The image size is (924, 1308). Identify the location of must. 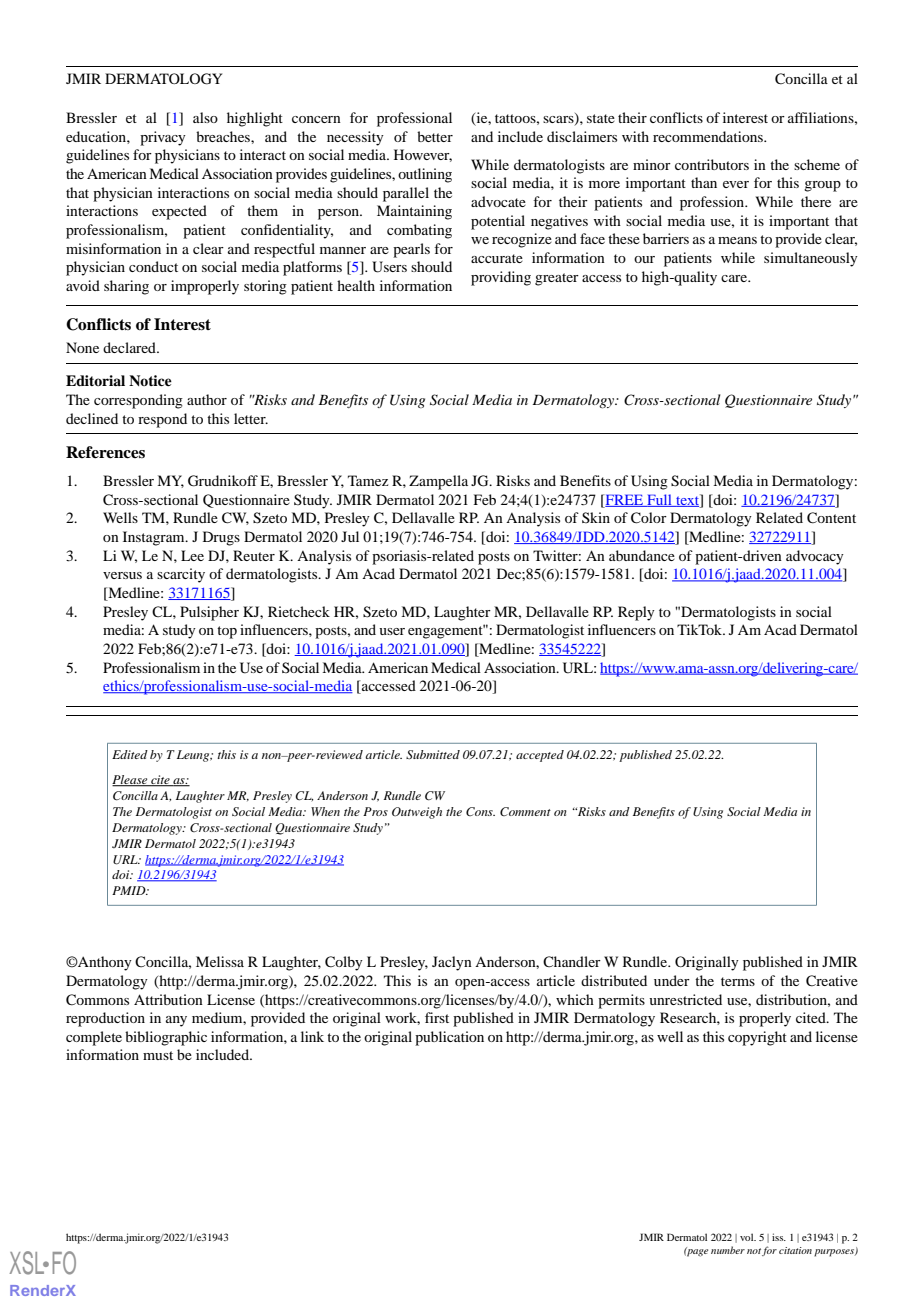
(158, 1055).
